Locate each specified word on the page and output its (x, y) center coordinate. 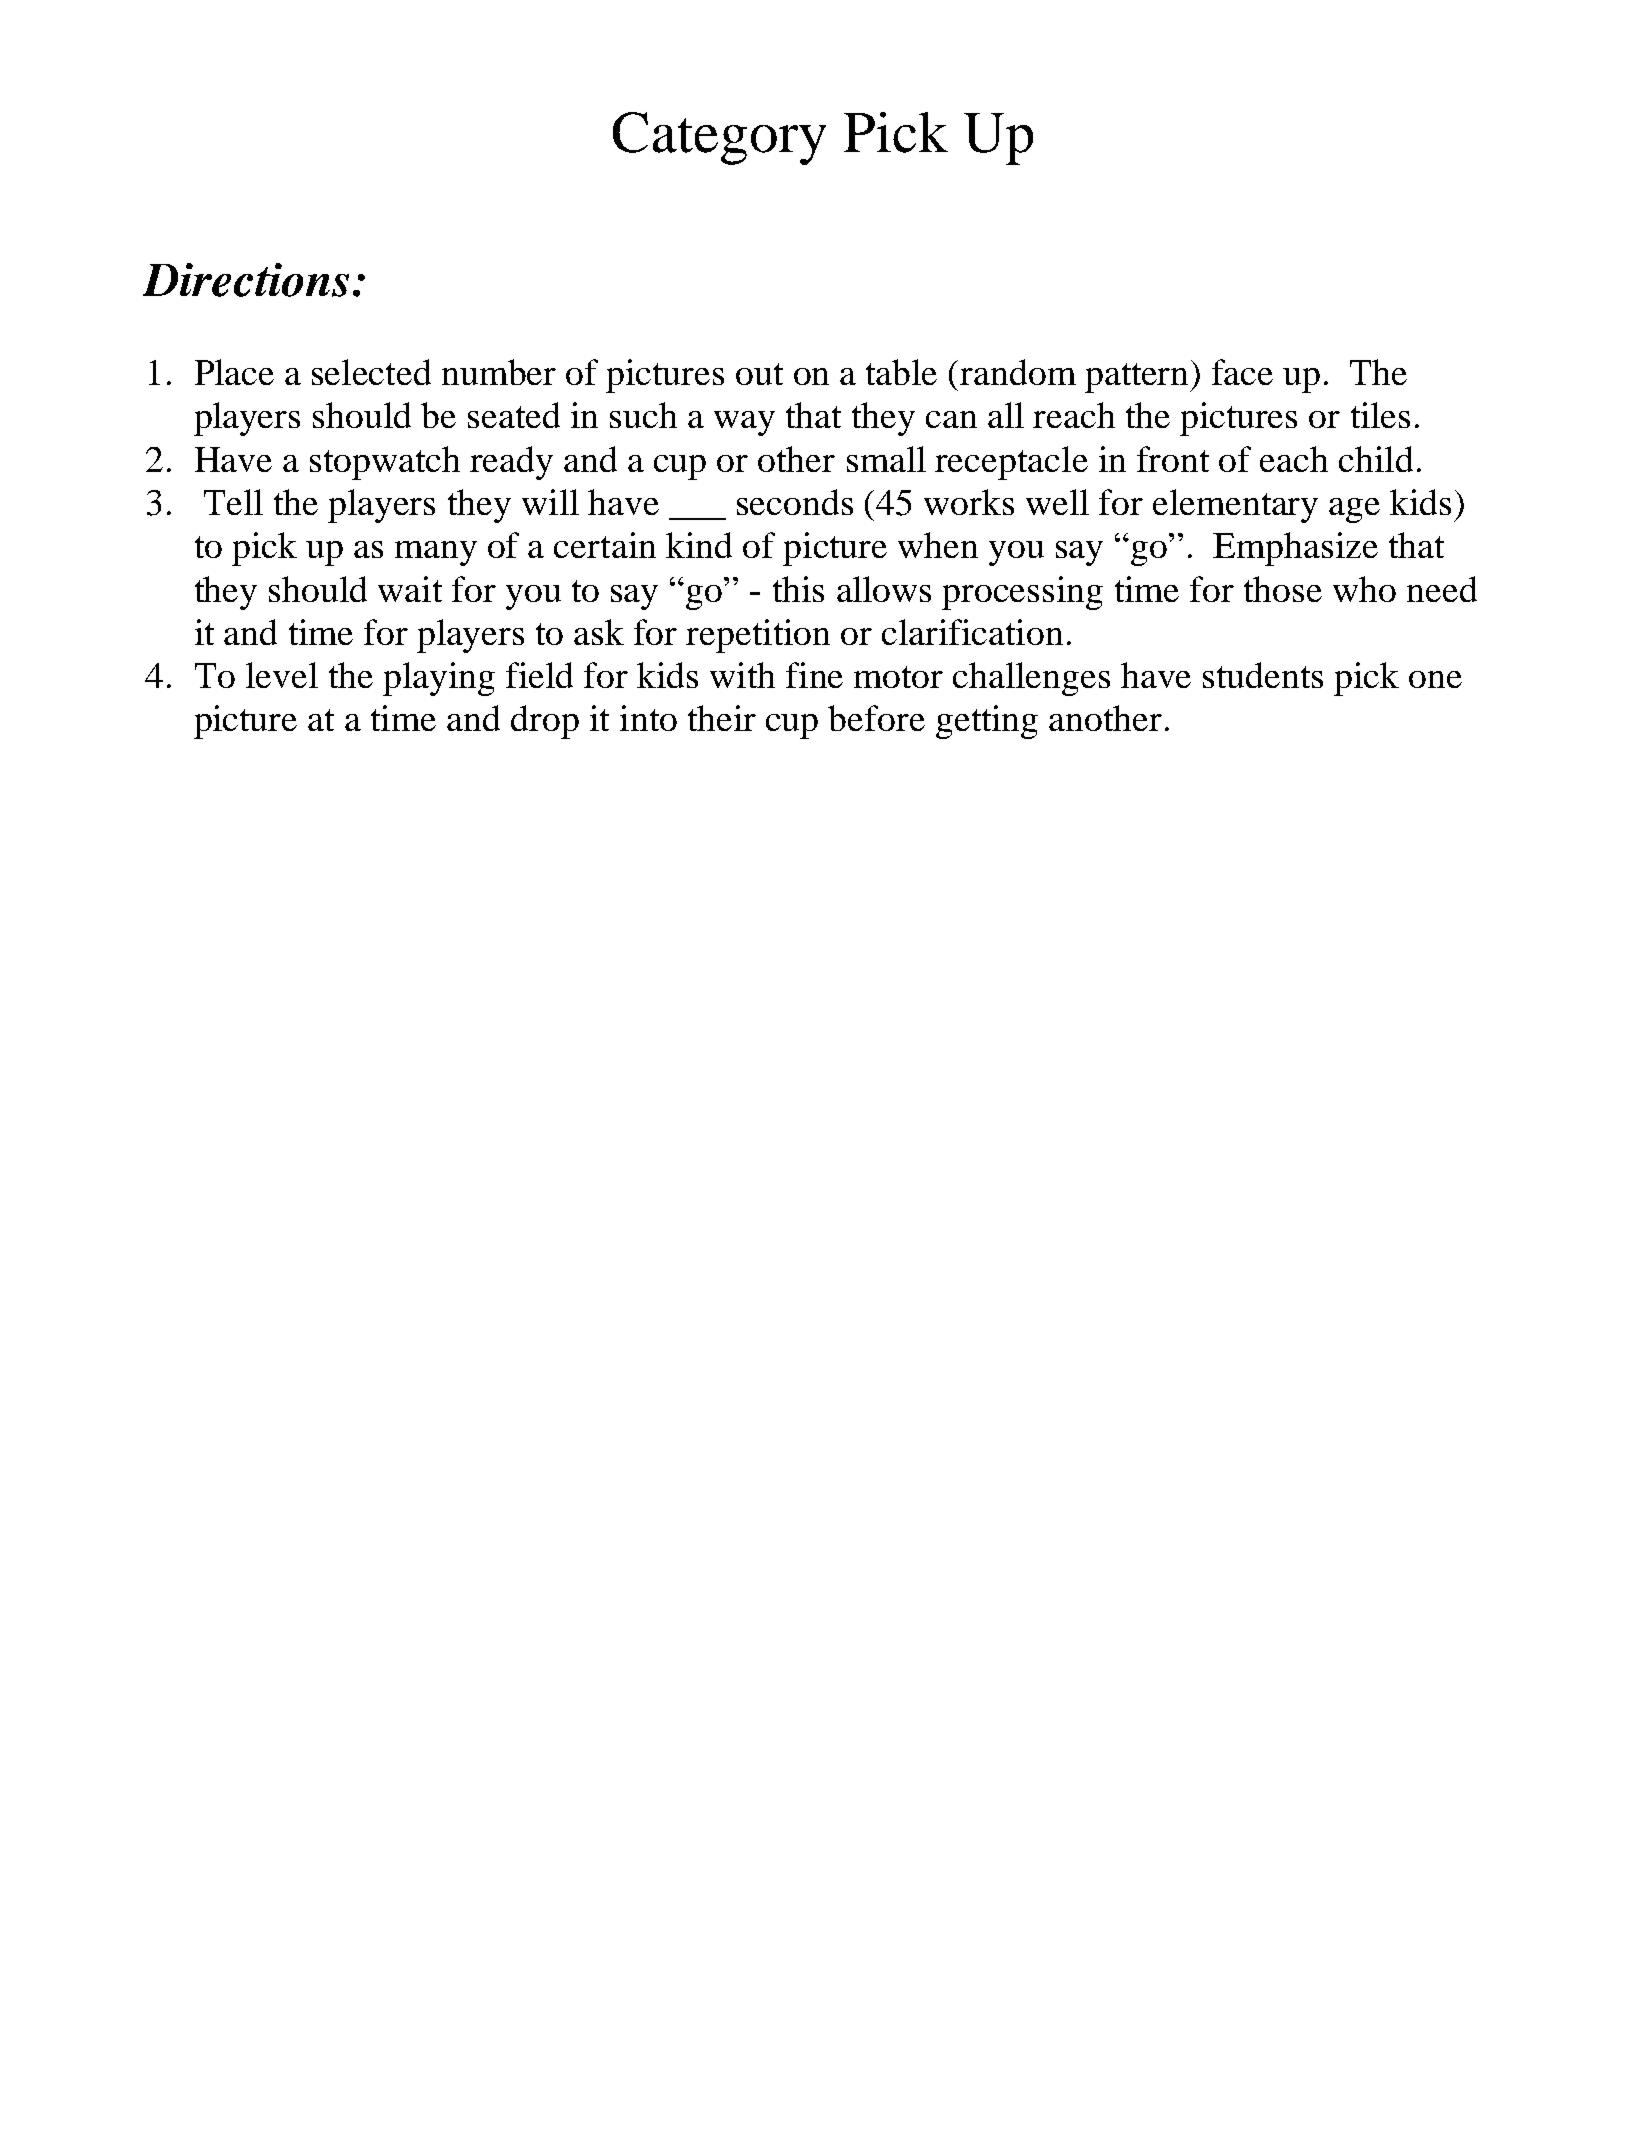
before (876, 718)
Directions (246, 280)
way (744, 423)
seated (514, 415)
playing (439, 679)
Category (719, 138)
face (1242, 372)
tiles (1380, 415)
